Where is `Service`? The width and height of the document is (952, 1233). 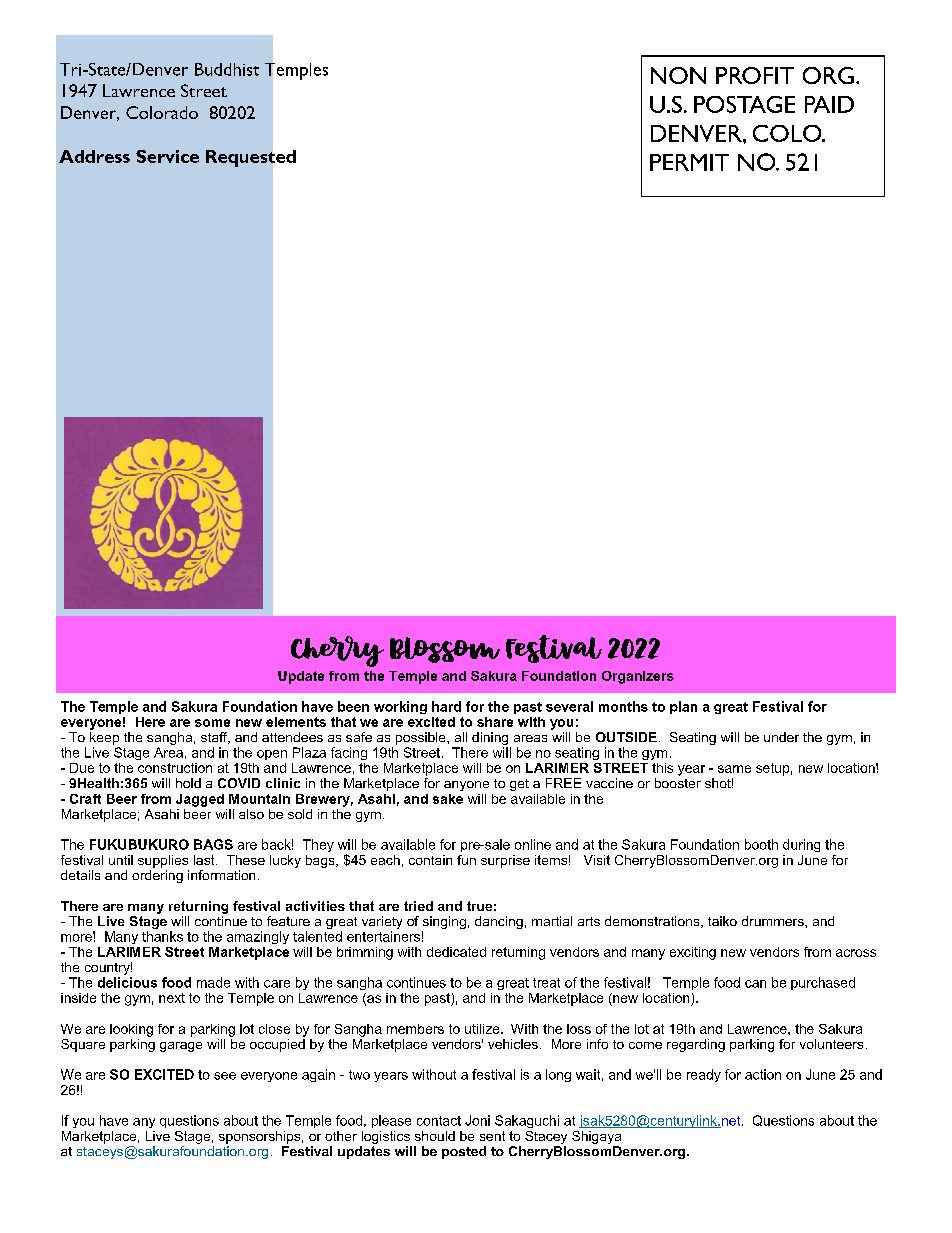 Service is located at coordinates (167, 156).
